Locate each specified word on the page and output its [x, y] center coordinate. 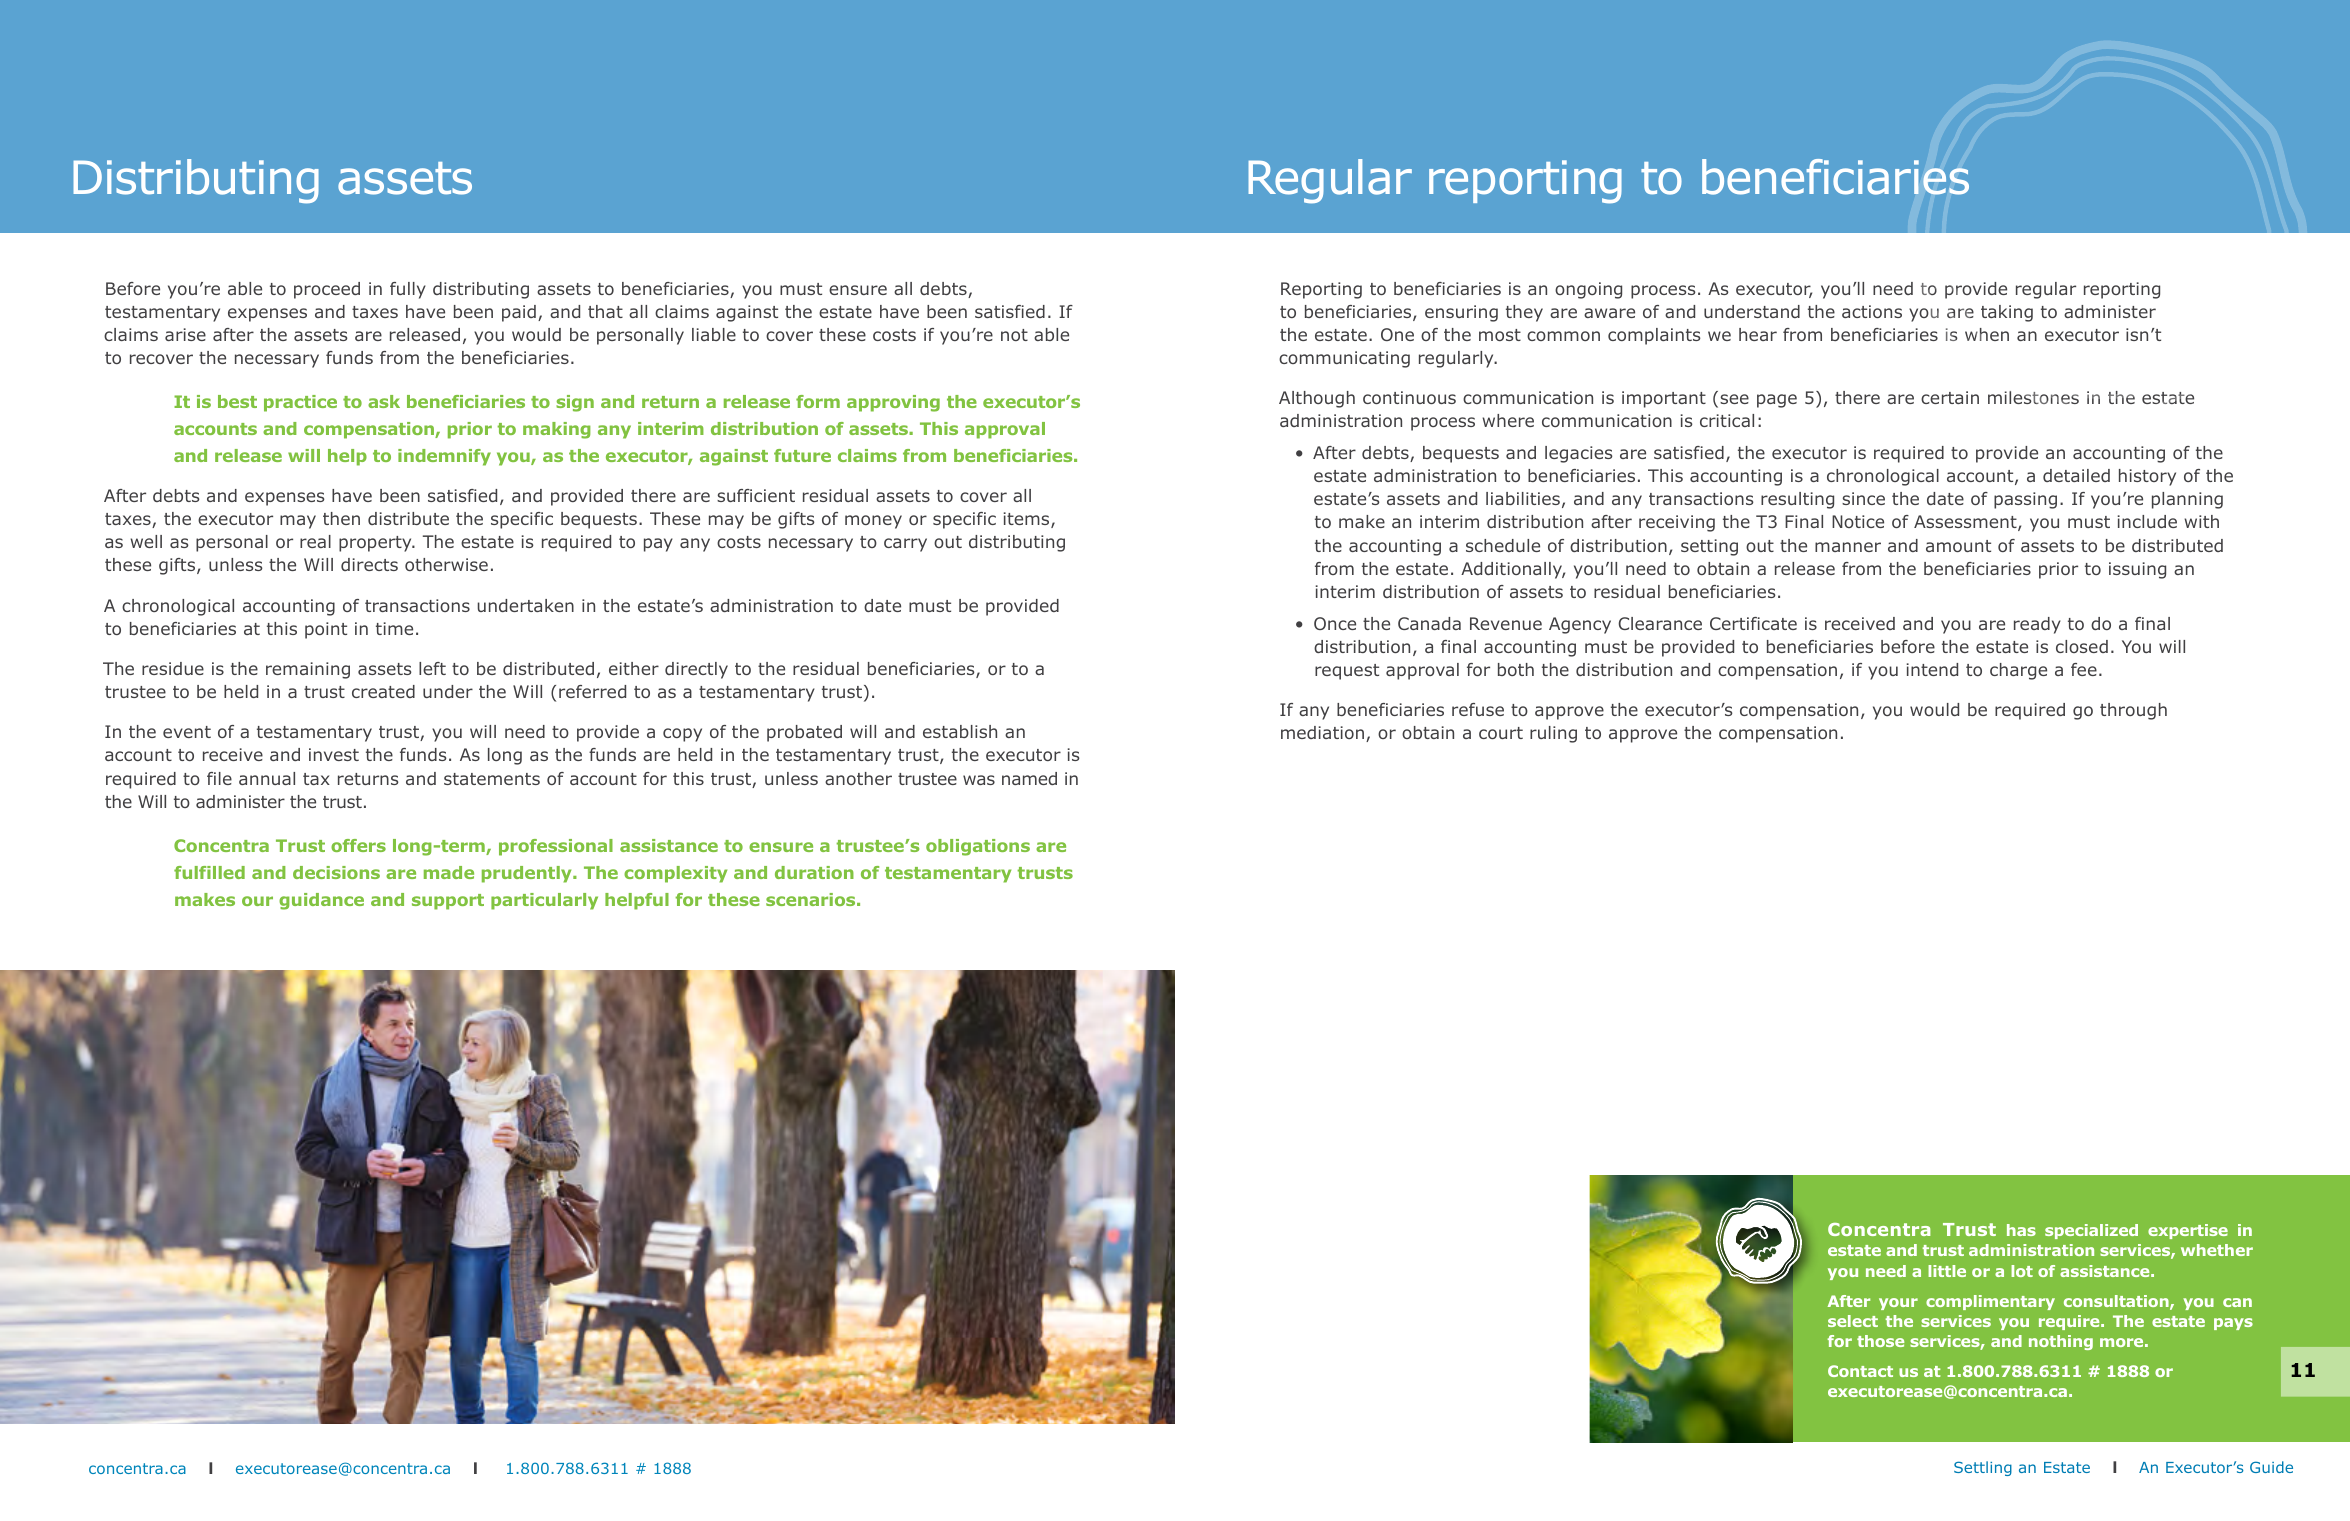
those [1880, 1341]
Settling [1983, 1468]
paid [519, 313]
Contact [1860, 1371]
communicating [1344, 359]
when [1987, 334]
